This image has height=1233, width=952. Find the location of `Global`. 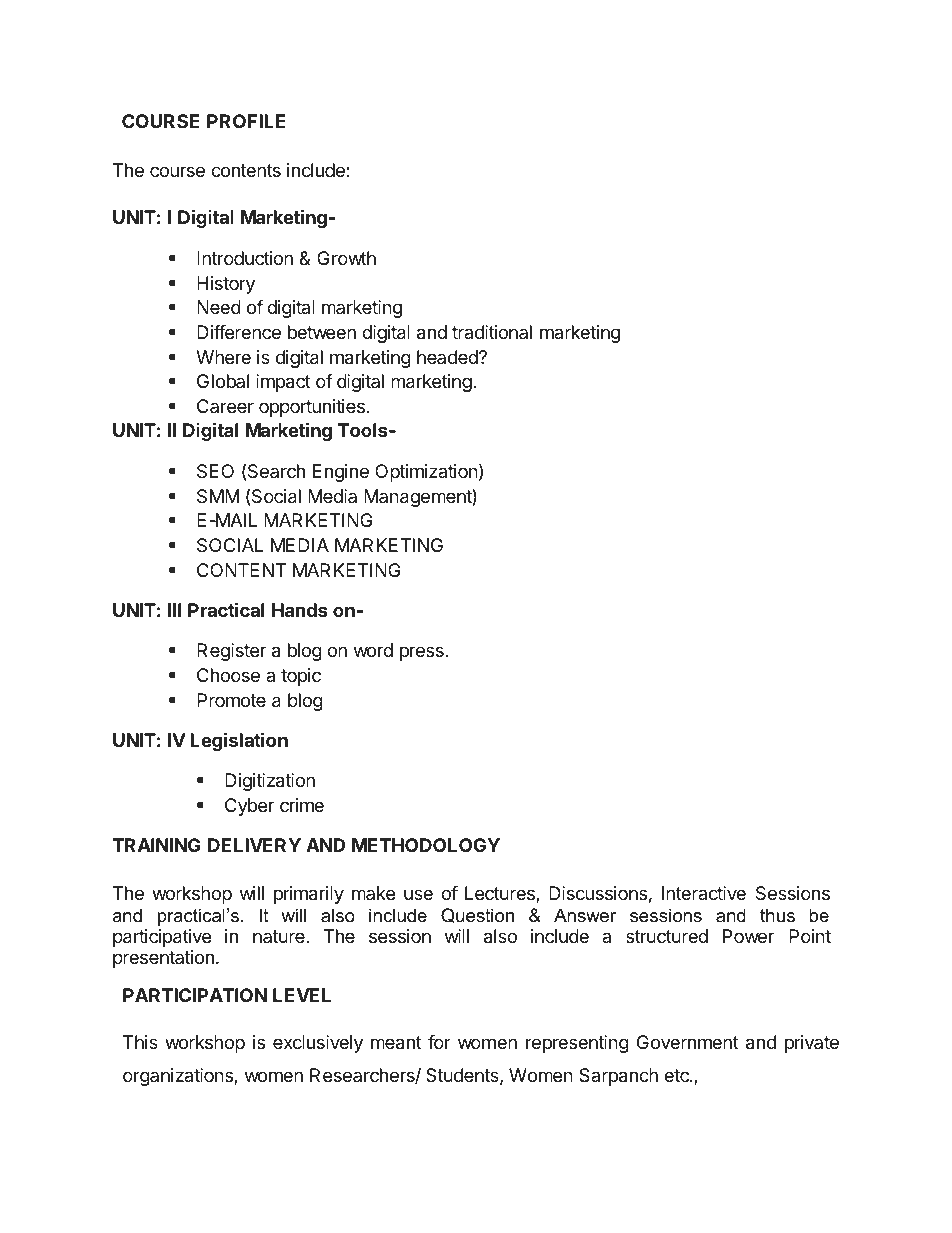

Global is located at coordinates (223, 381).
